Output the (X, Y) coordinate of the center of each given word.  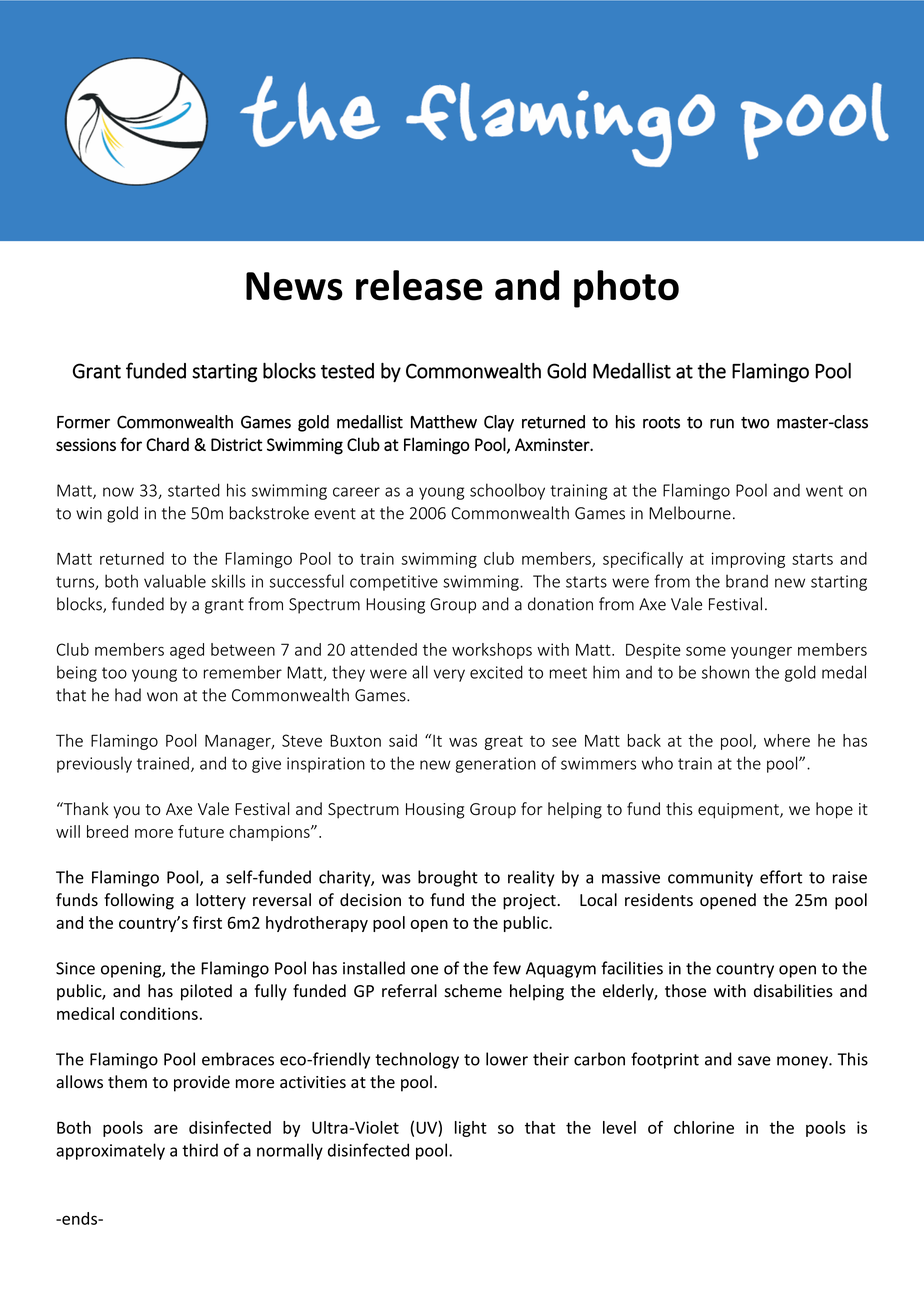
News (294, 286)
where (787, 740)
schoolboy (507, 491)
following (139, 901)
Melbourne (690, 513)
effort (781, 877)
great (504, 742)
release (419, 285)
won (162, 697)
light (471, 1129)
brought (448, 878)
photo (626, 289)
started (194, 490)
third (200, 1150)
